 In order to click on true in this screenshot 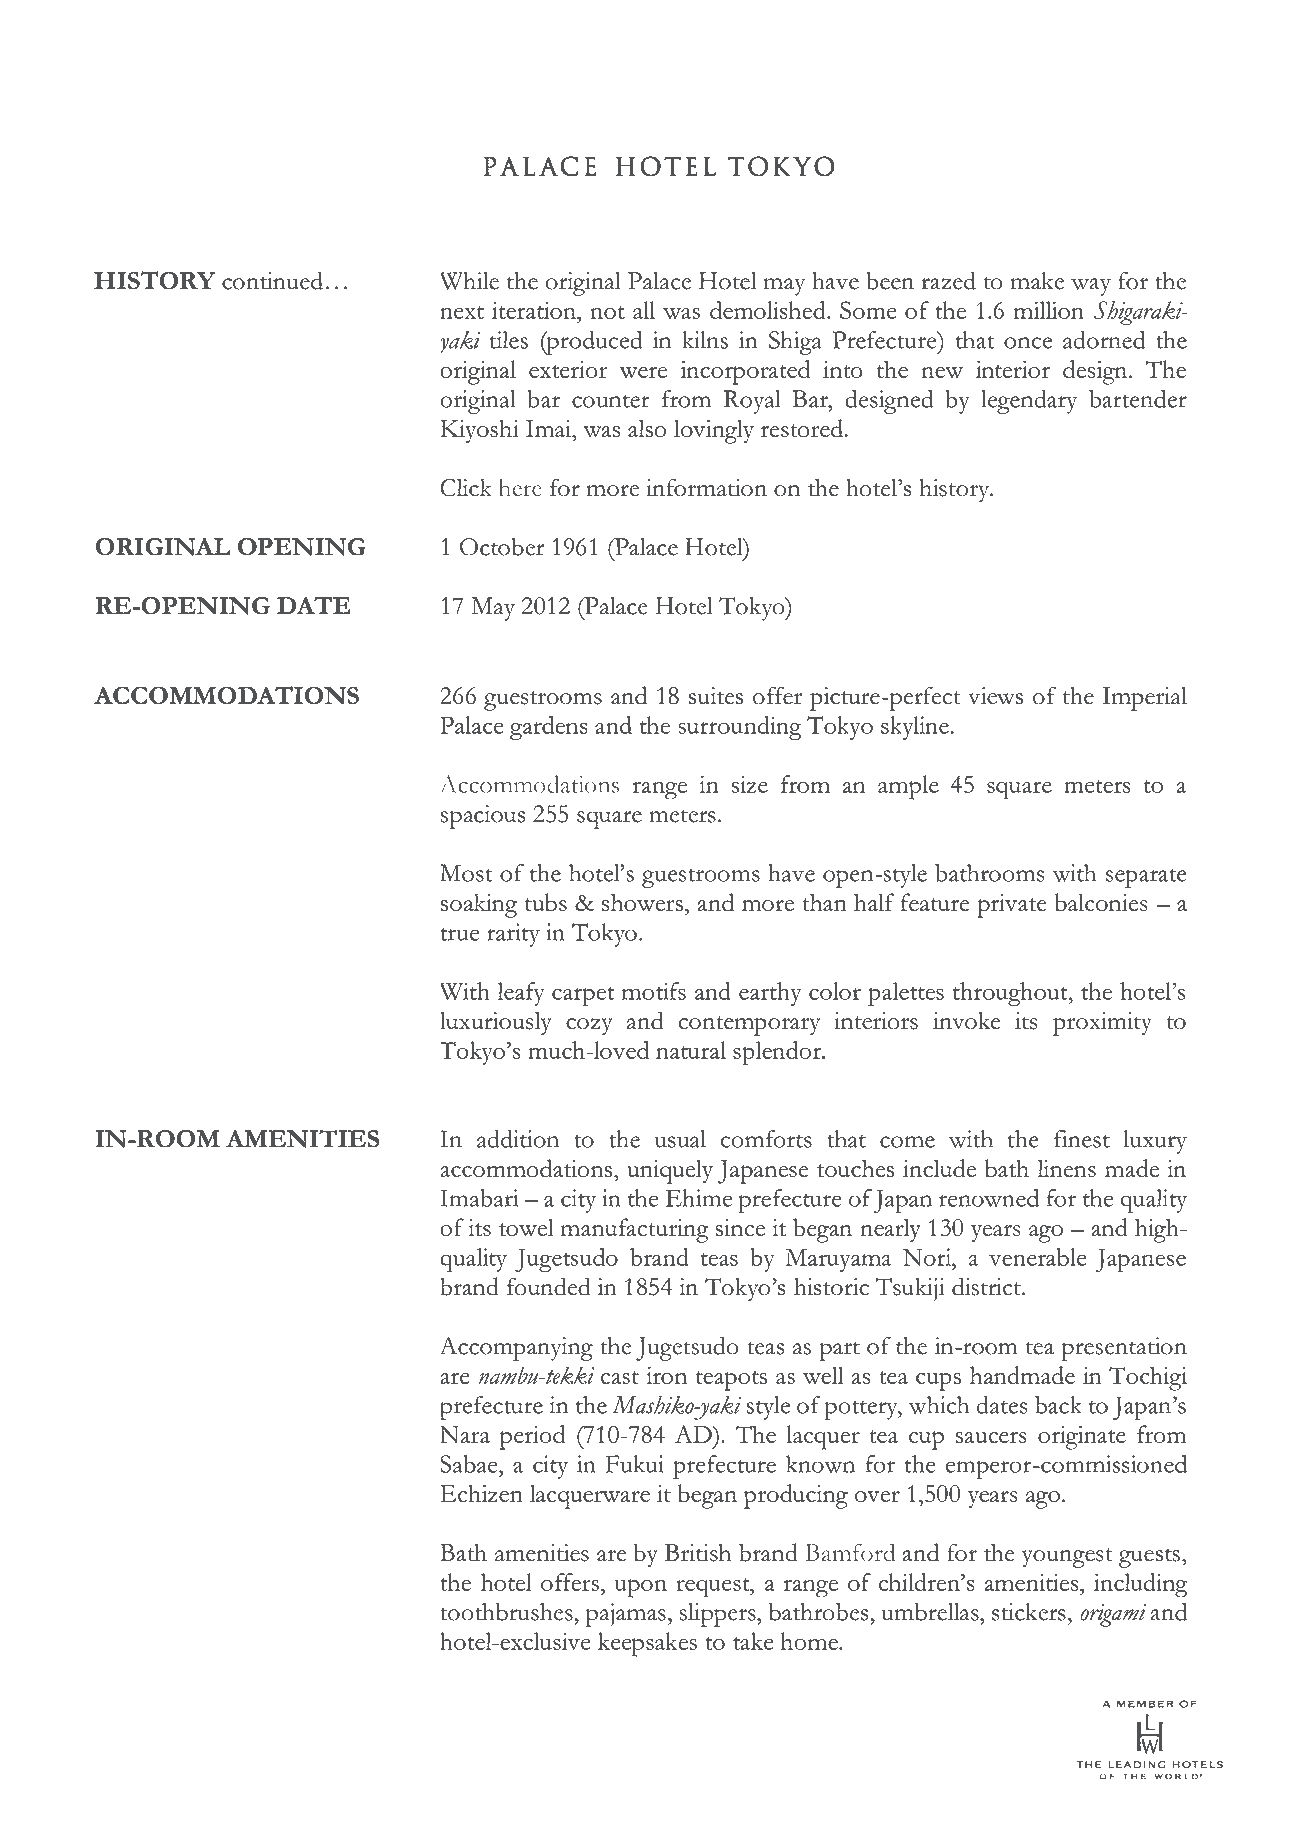, I will do `click(460, 934)`.
